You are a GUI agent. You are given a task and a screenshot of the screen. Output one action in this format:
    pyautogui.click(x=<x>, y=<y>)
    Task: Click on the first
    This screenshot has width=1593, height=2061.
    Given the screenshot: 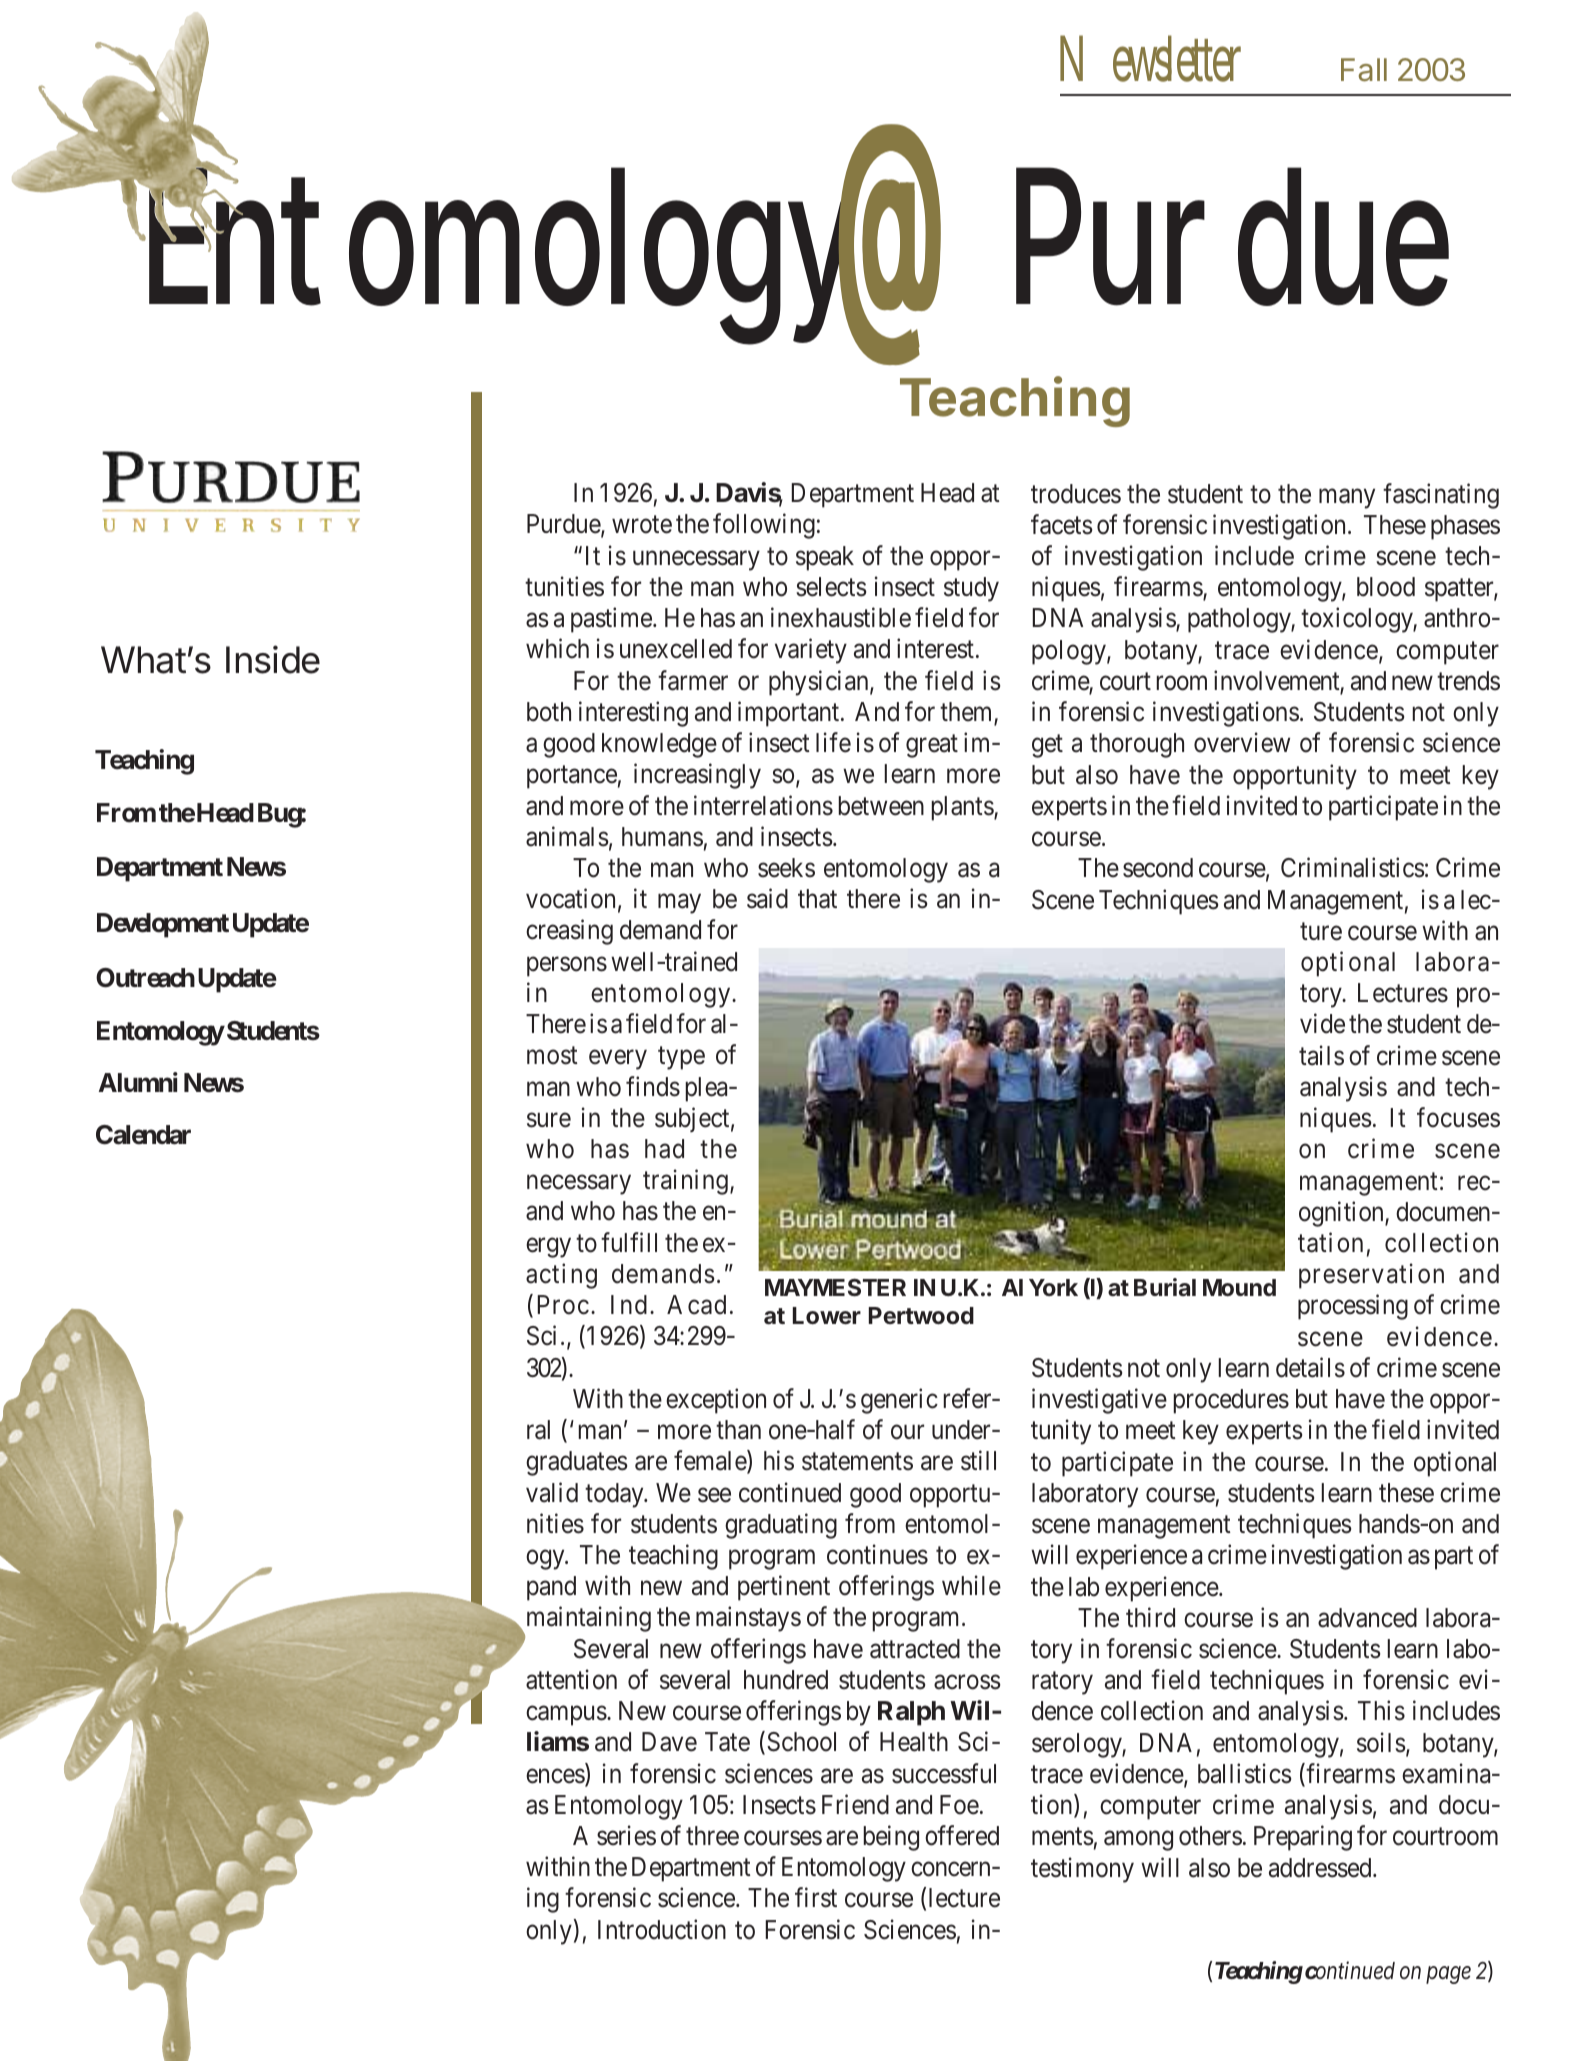 What is the action you would take?
    pyautogui.click(x=816, y=1898)
